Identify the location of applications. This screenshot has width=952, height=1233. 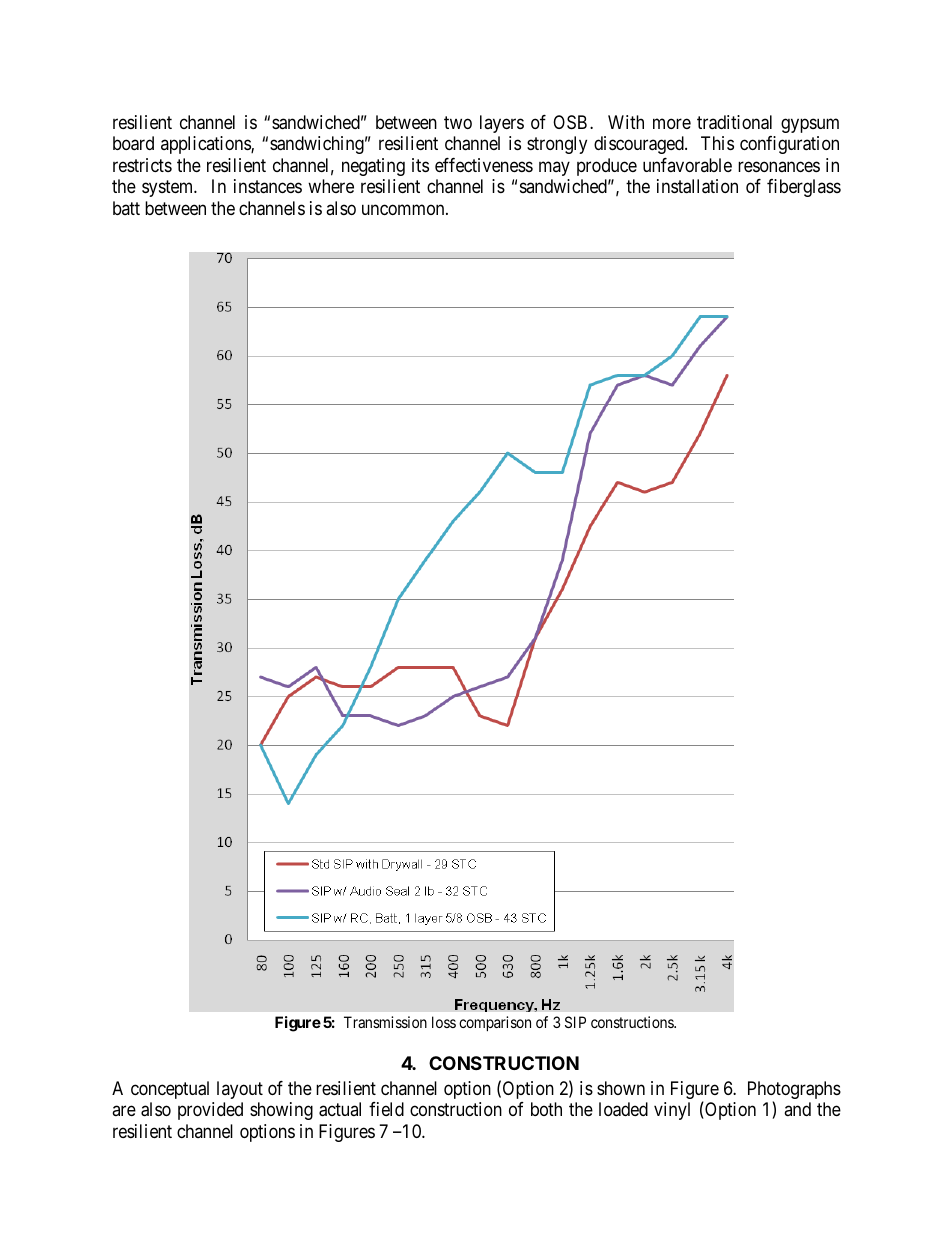
(206, 145).
